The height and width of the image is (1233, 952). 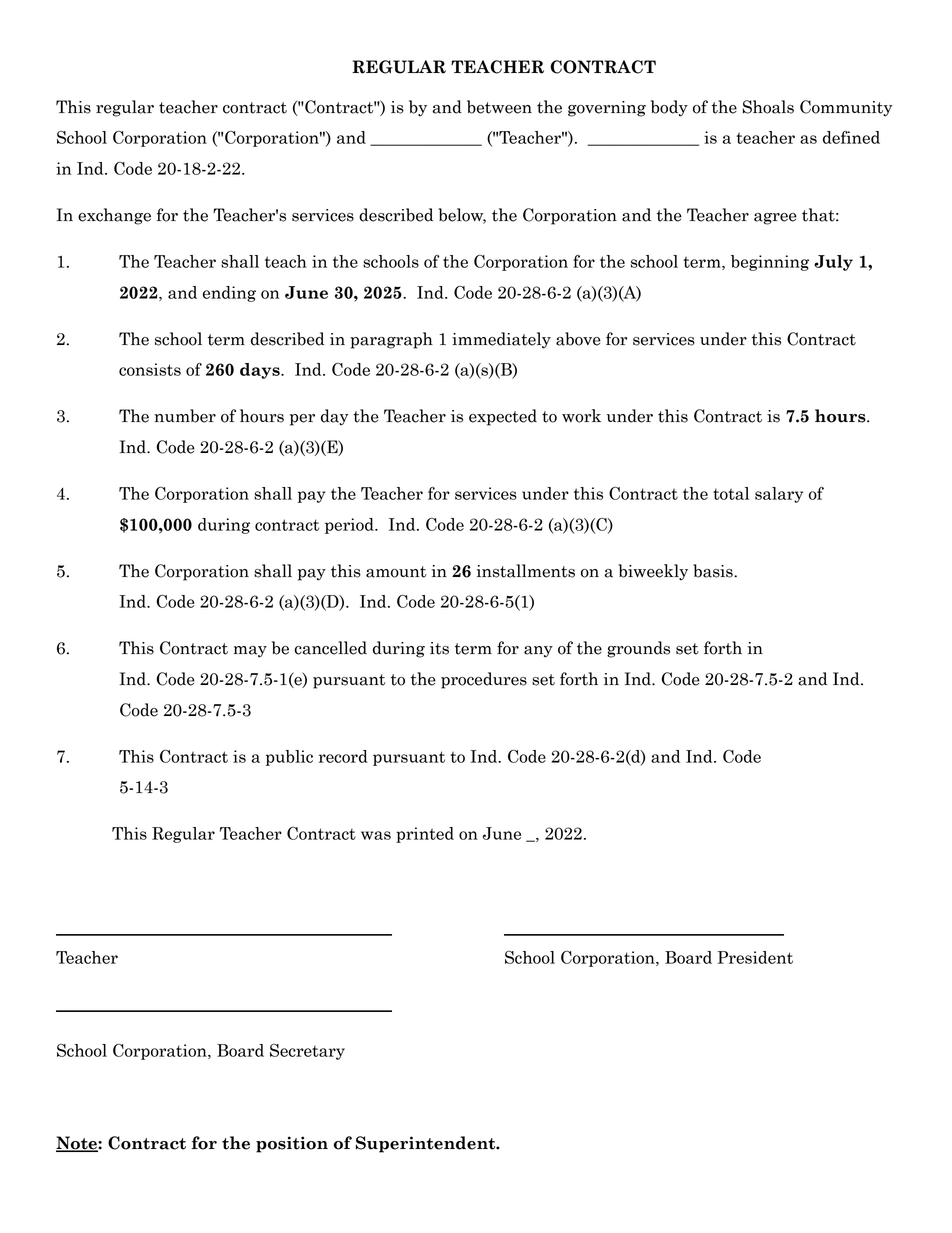 I want to click on Shoals, so click(x=768, y=107).
